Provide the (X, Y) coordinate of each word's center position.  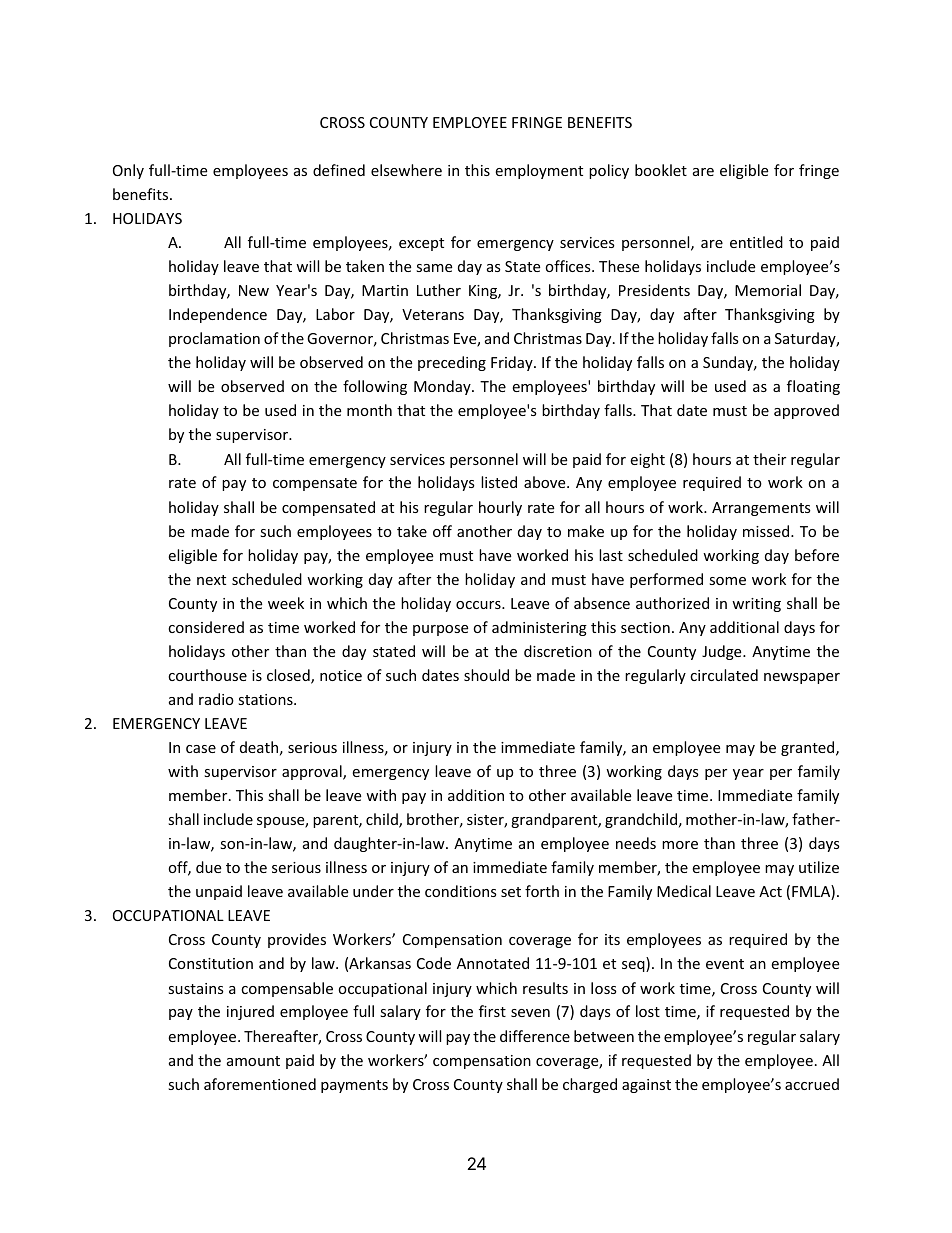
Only (128, 171)
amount (253, 1061)
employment (539, 171)
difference (535, 1036)
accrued (812, 1084)
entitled (756, 242)
